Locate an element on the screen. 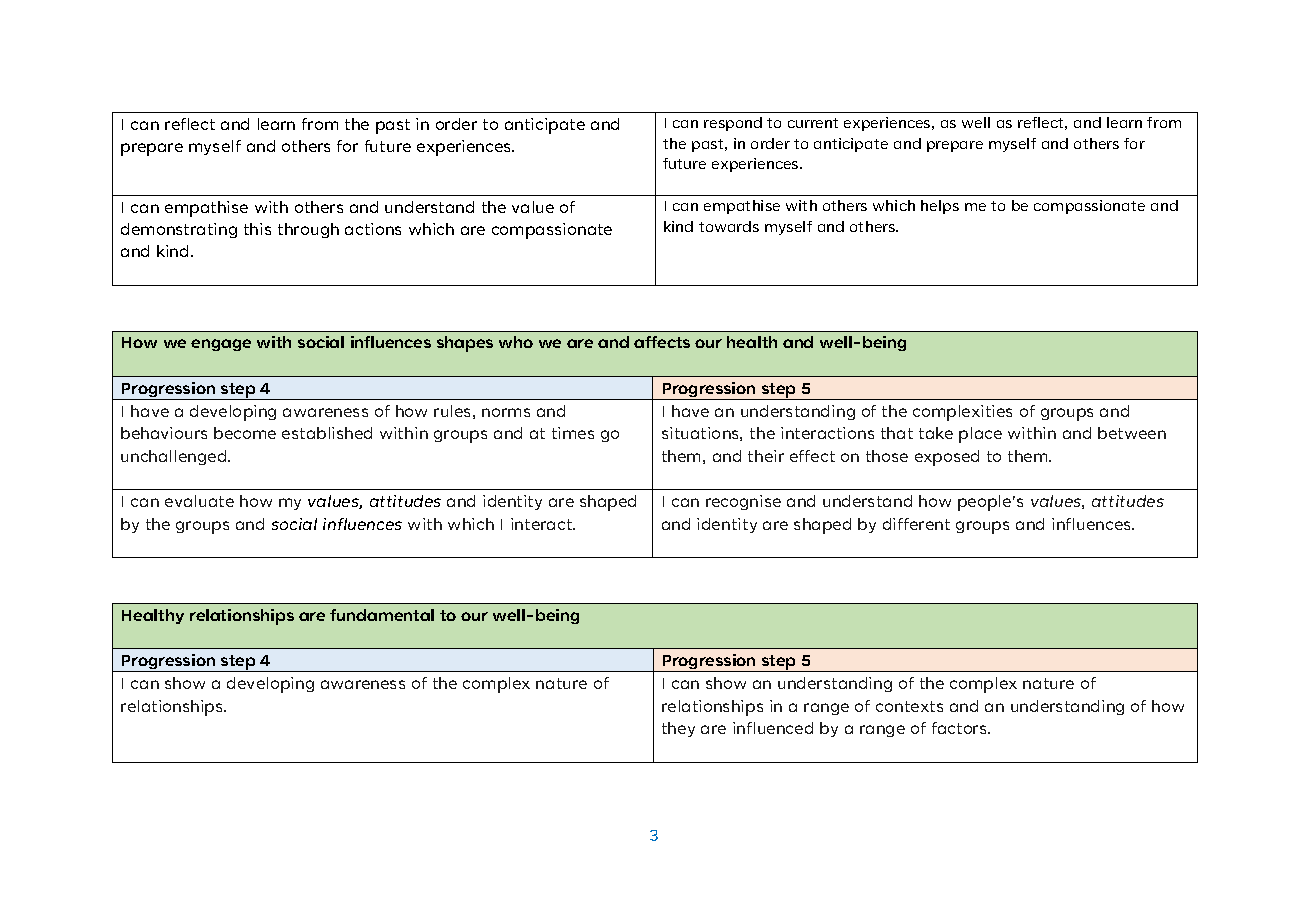 The width and height of the screenshot is (1309, 924). fundamental is located at coordinates (382, 615).
